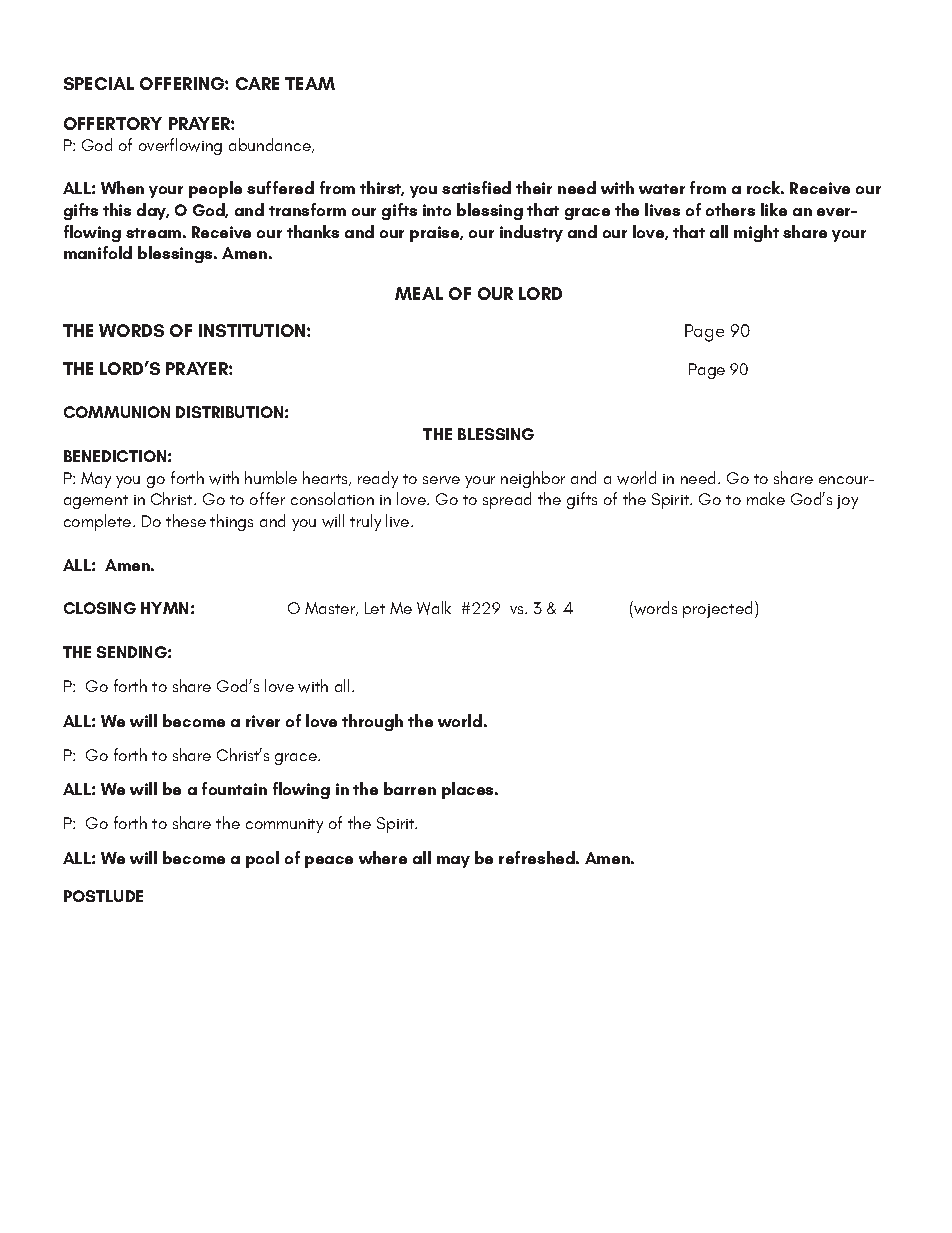 The width and height of the screenshot is (952, 1233). Describe the element at coordinates (476, 187) in the screenshot. I see `satisfied` at that location.
